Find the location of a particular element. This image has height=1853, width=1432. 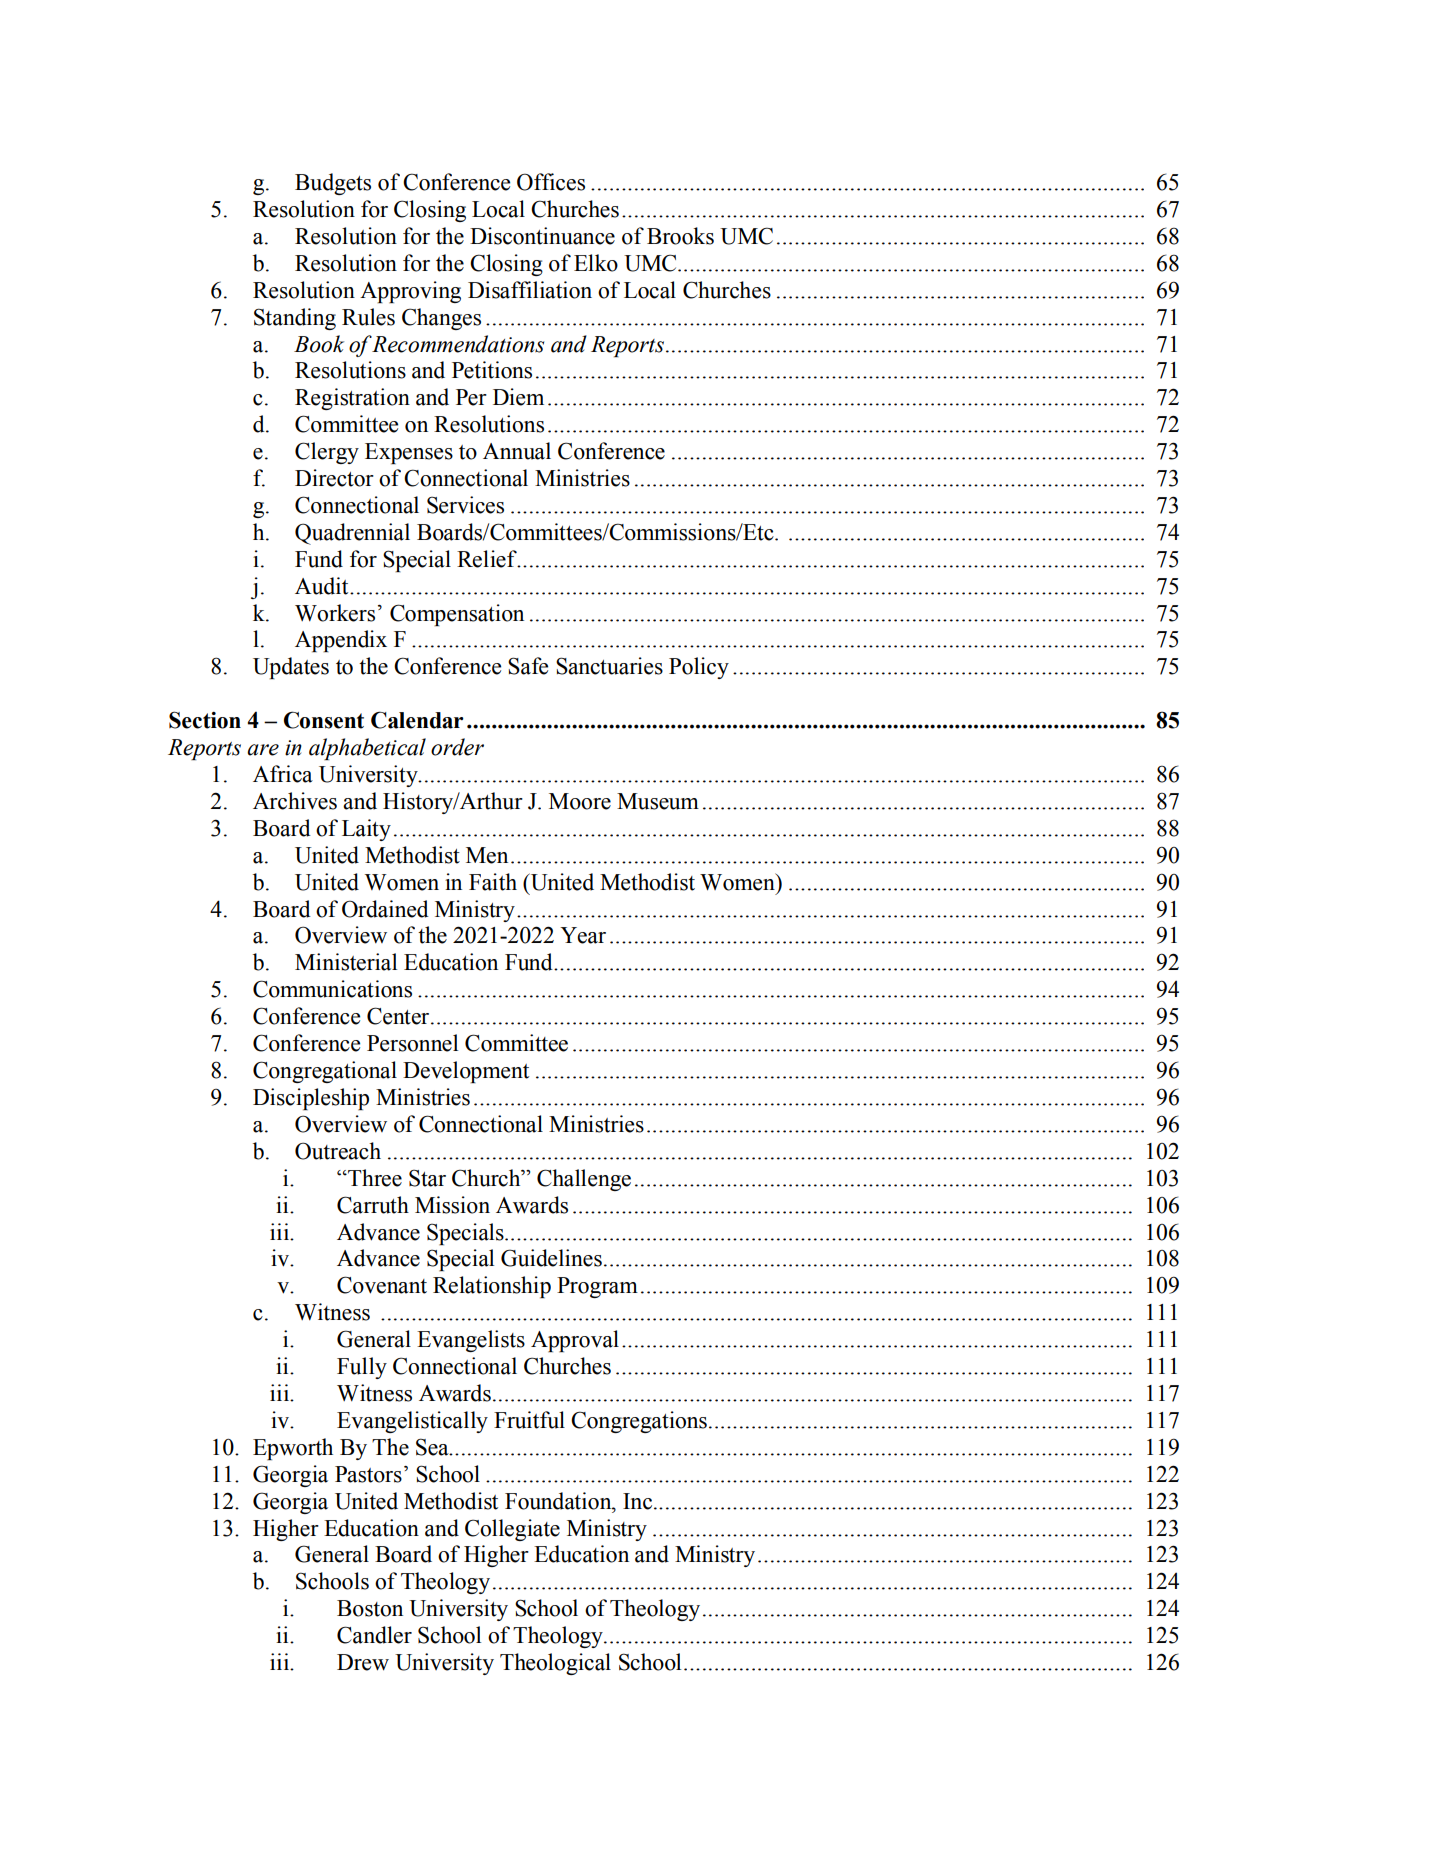

Services is located at coordinates (465, 505).
